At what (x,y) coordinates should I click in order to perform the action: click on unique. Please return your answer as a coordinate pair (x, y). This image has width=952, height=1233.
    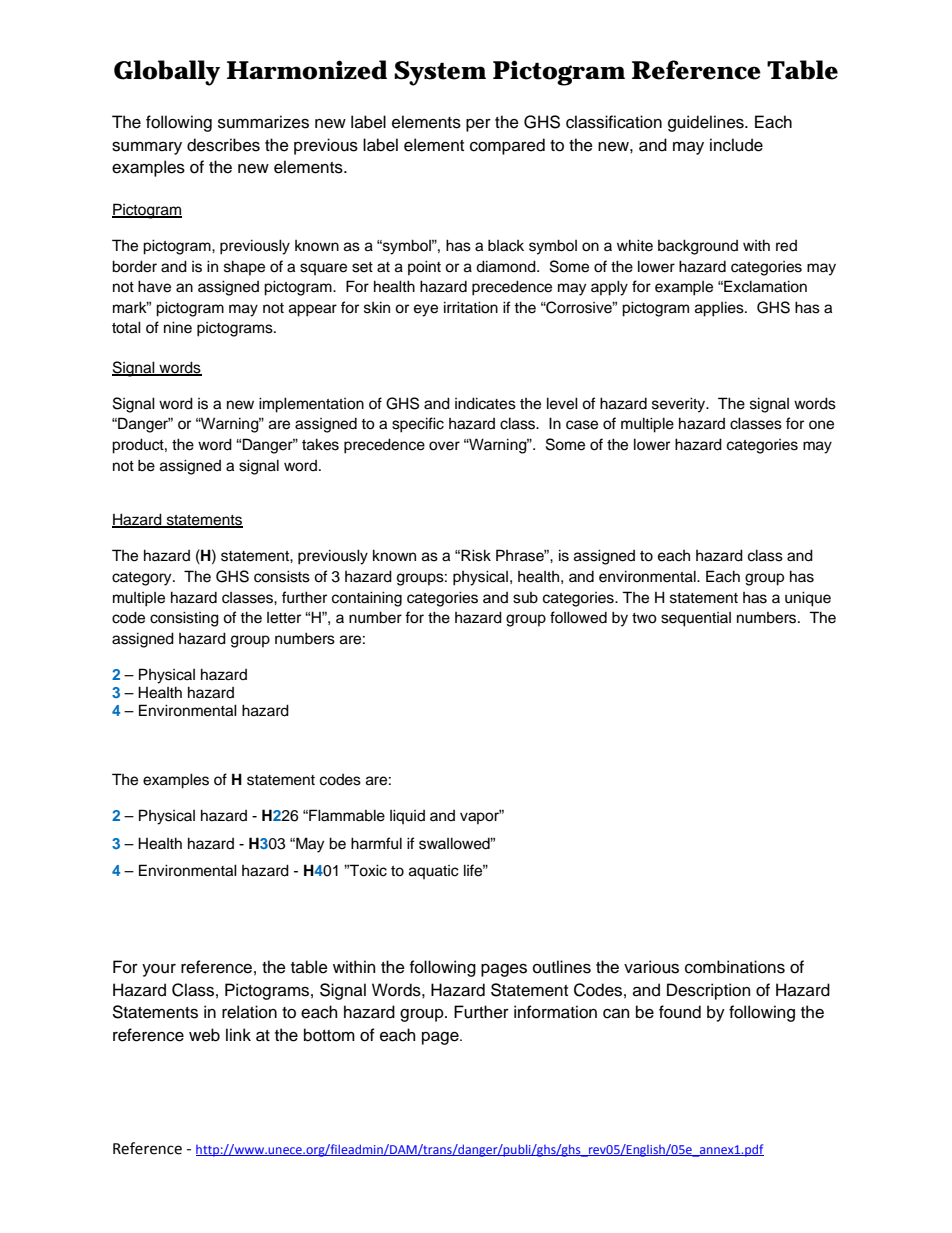
    Looking at the image, I should click on (808, 599).
